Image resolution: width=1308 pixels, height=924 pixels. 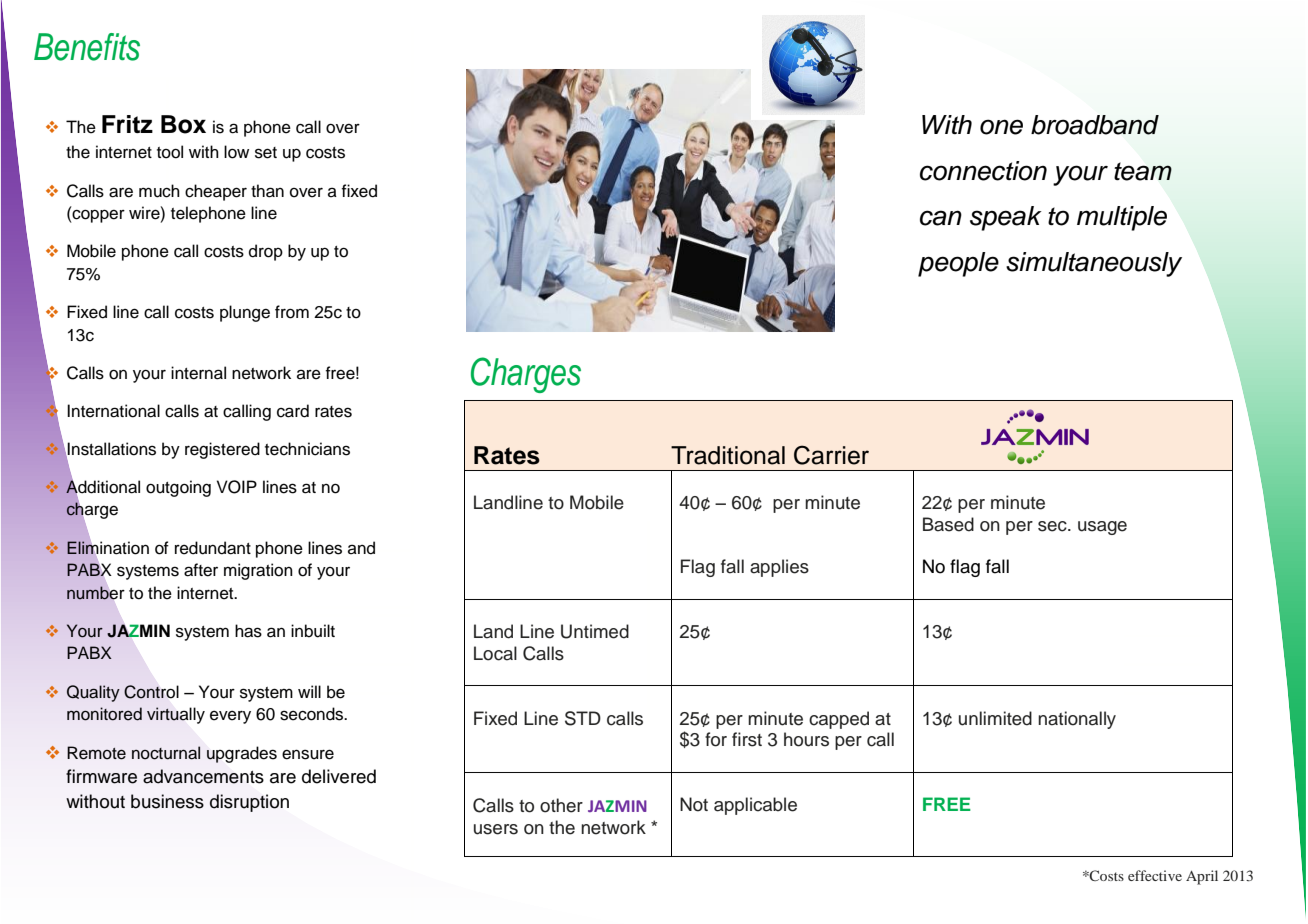 What do you see at coordinates (201, 570) in the screenshot?
I see `after` at bounding box center [201, 570].
